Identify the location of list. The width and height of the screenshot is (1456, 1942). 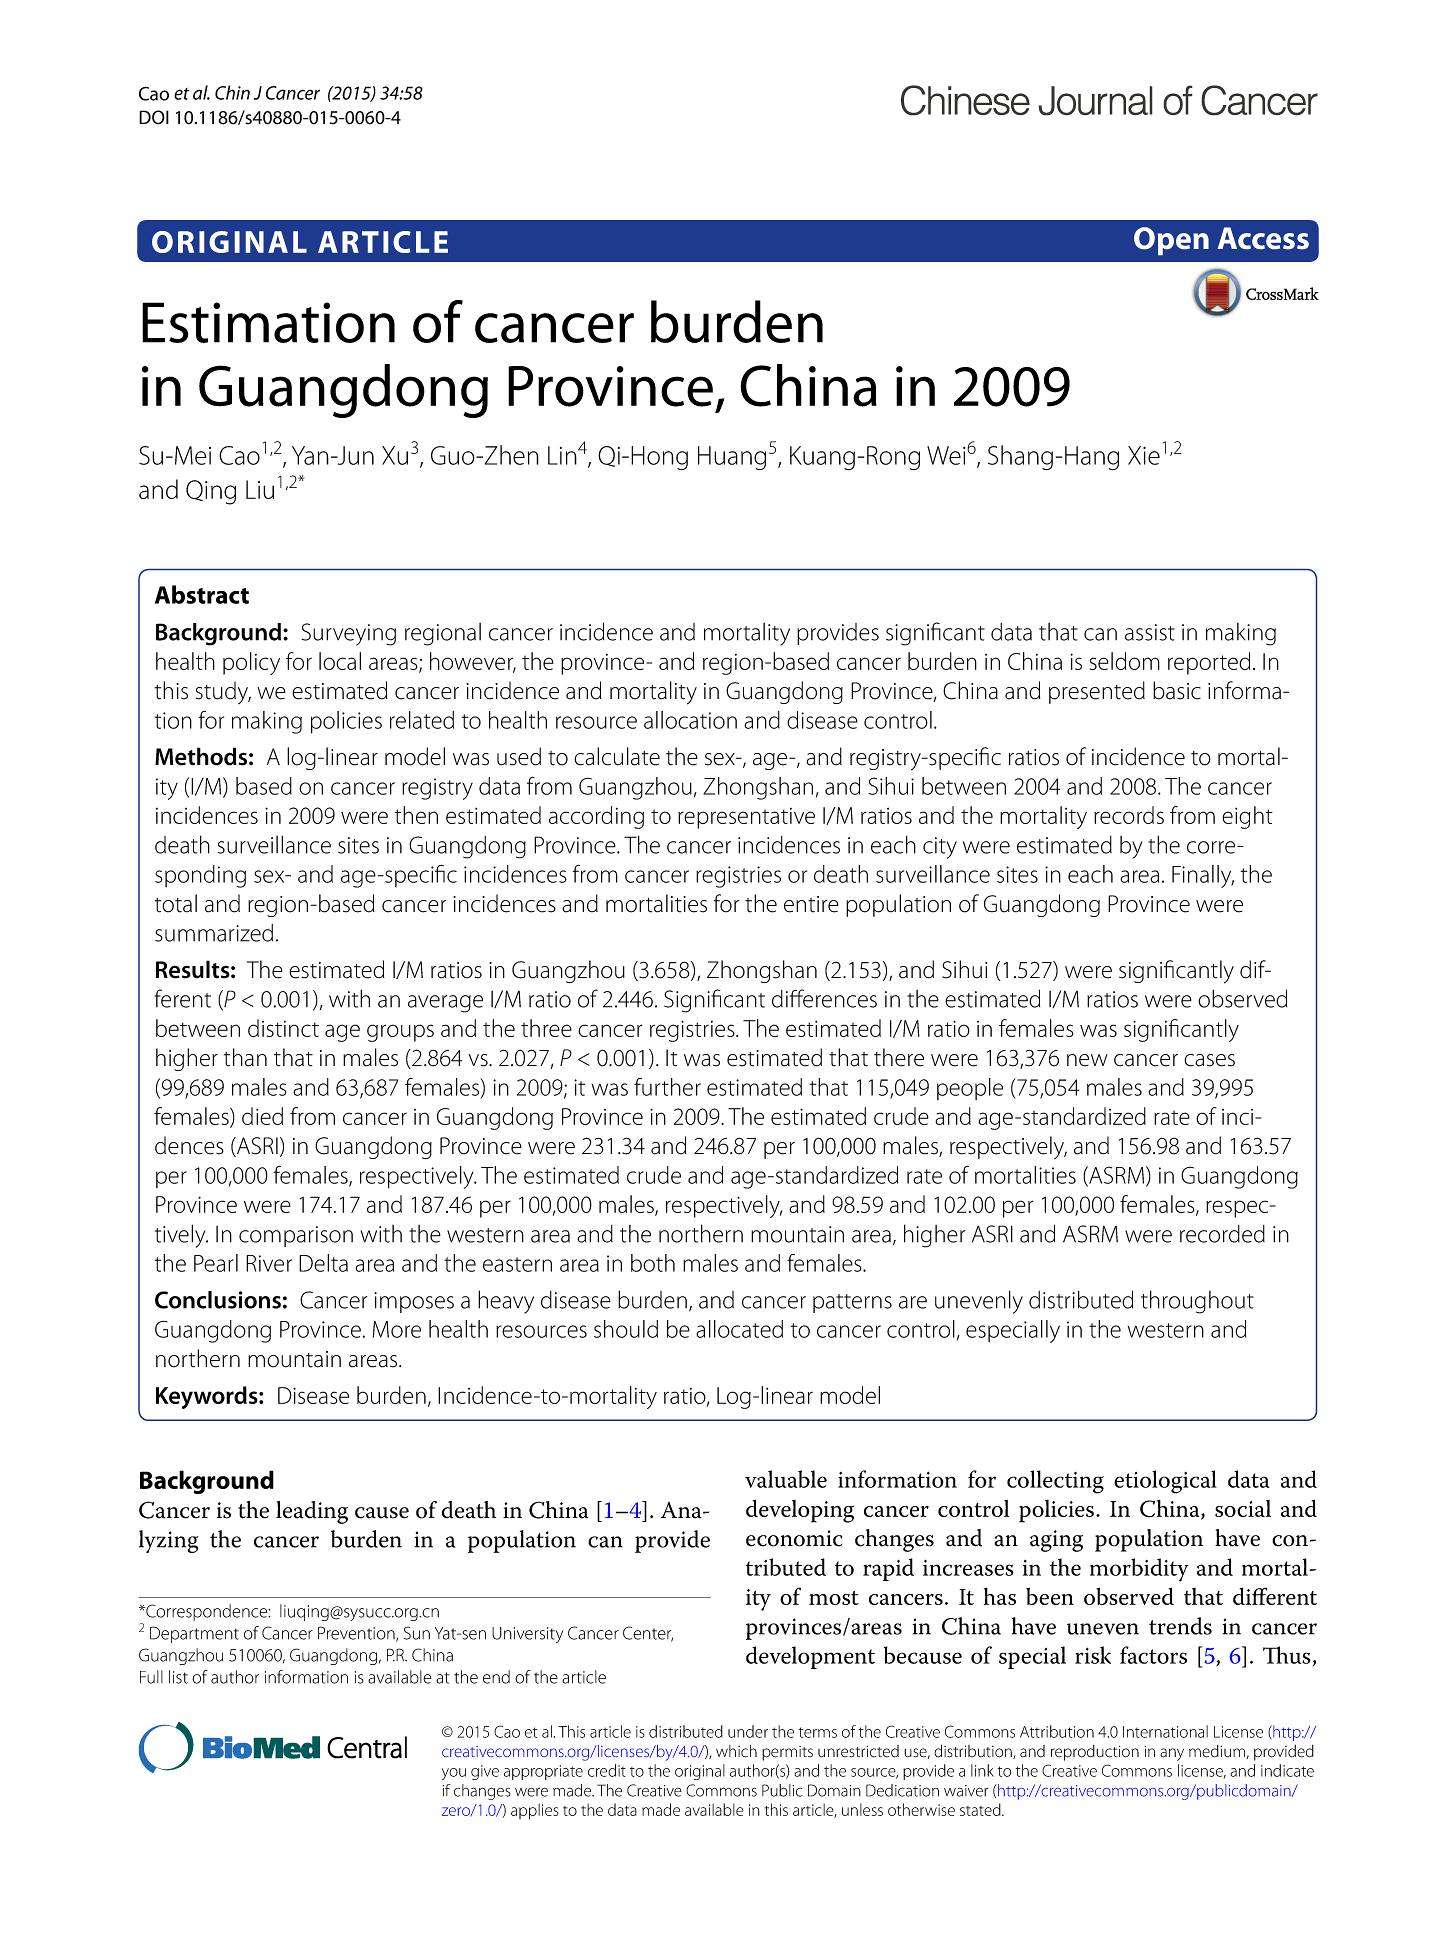
(178, 1677).
